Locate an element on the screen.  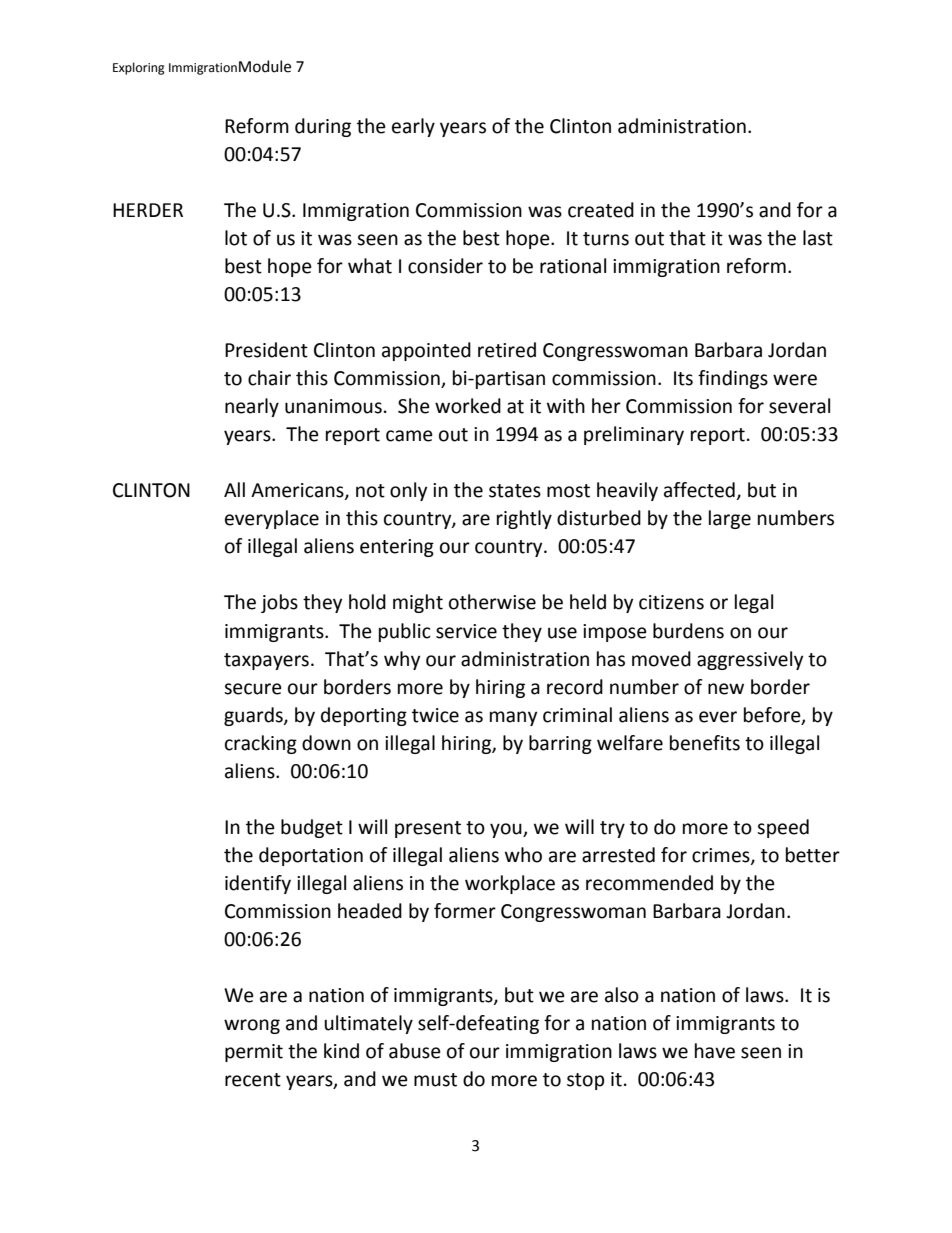
otherwise is located at coordinates (492, 602).
